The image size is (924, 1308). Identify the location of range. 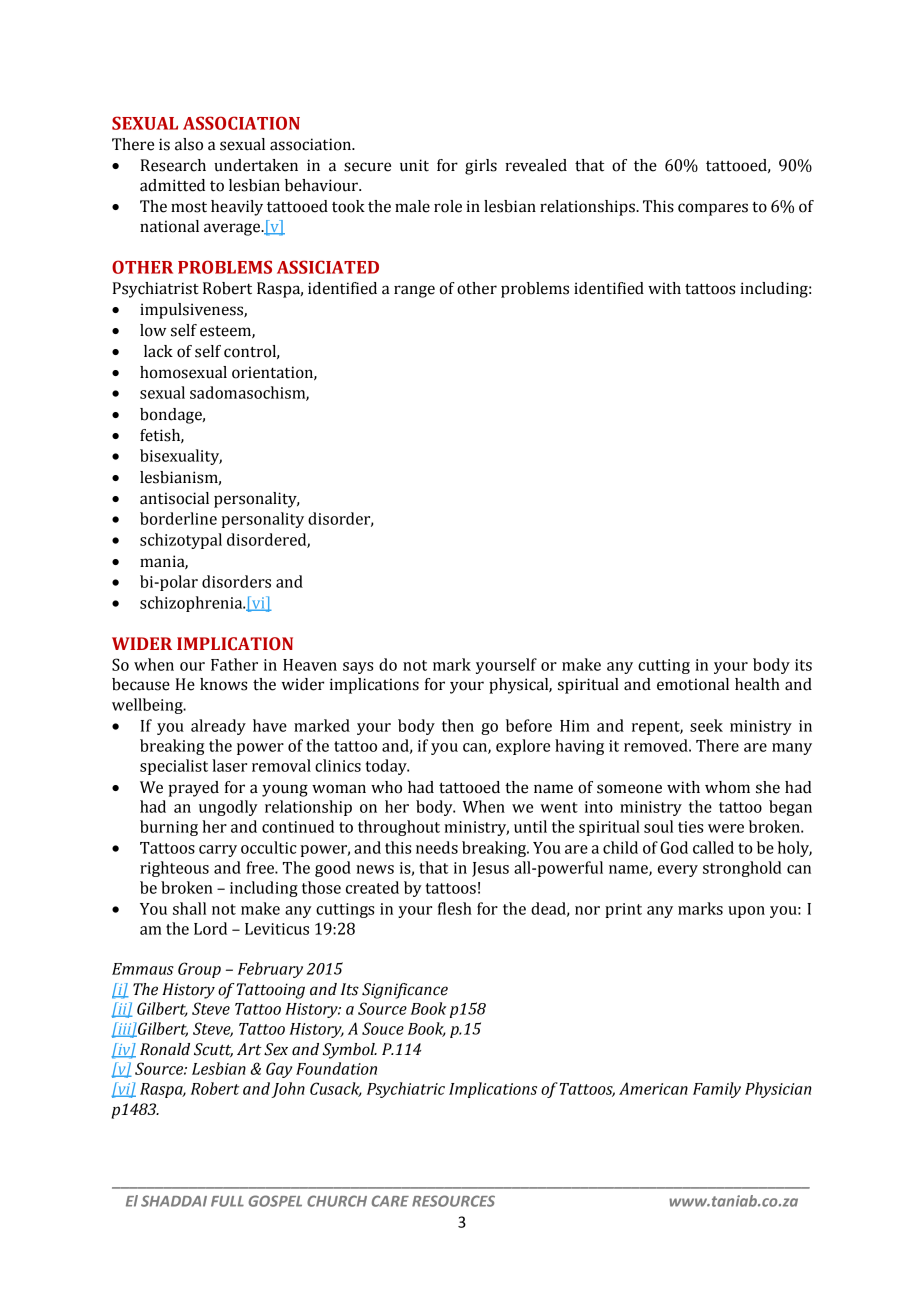
(414, 291).
